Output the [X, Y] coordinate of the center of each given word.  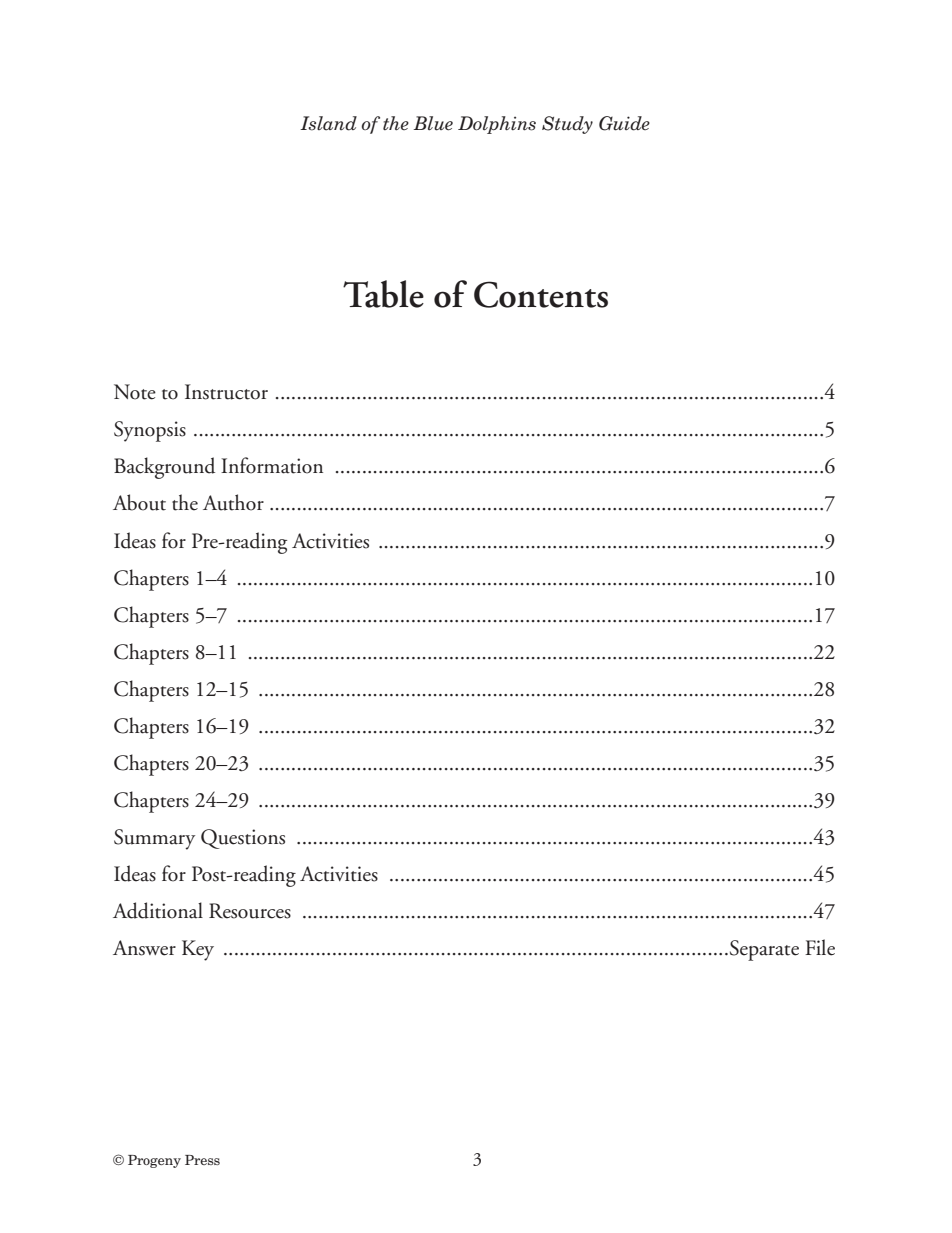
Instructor [226, 392]
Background [164, 468]
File [820, 947]
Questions [243, 839]
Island [328, 123]
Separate [764, 950]
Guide [624, 123]
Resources [250, 911]
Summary [154, 839]
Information [272, 465]
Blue [433, 123]
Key [198, 950]
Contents [541, 294]
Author [233, 502]
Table [383, 294]
